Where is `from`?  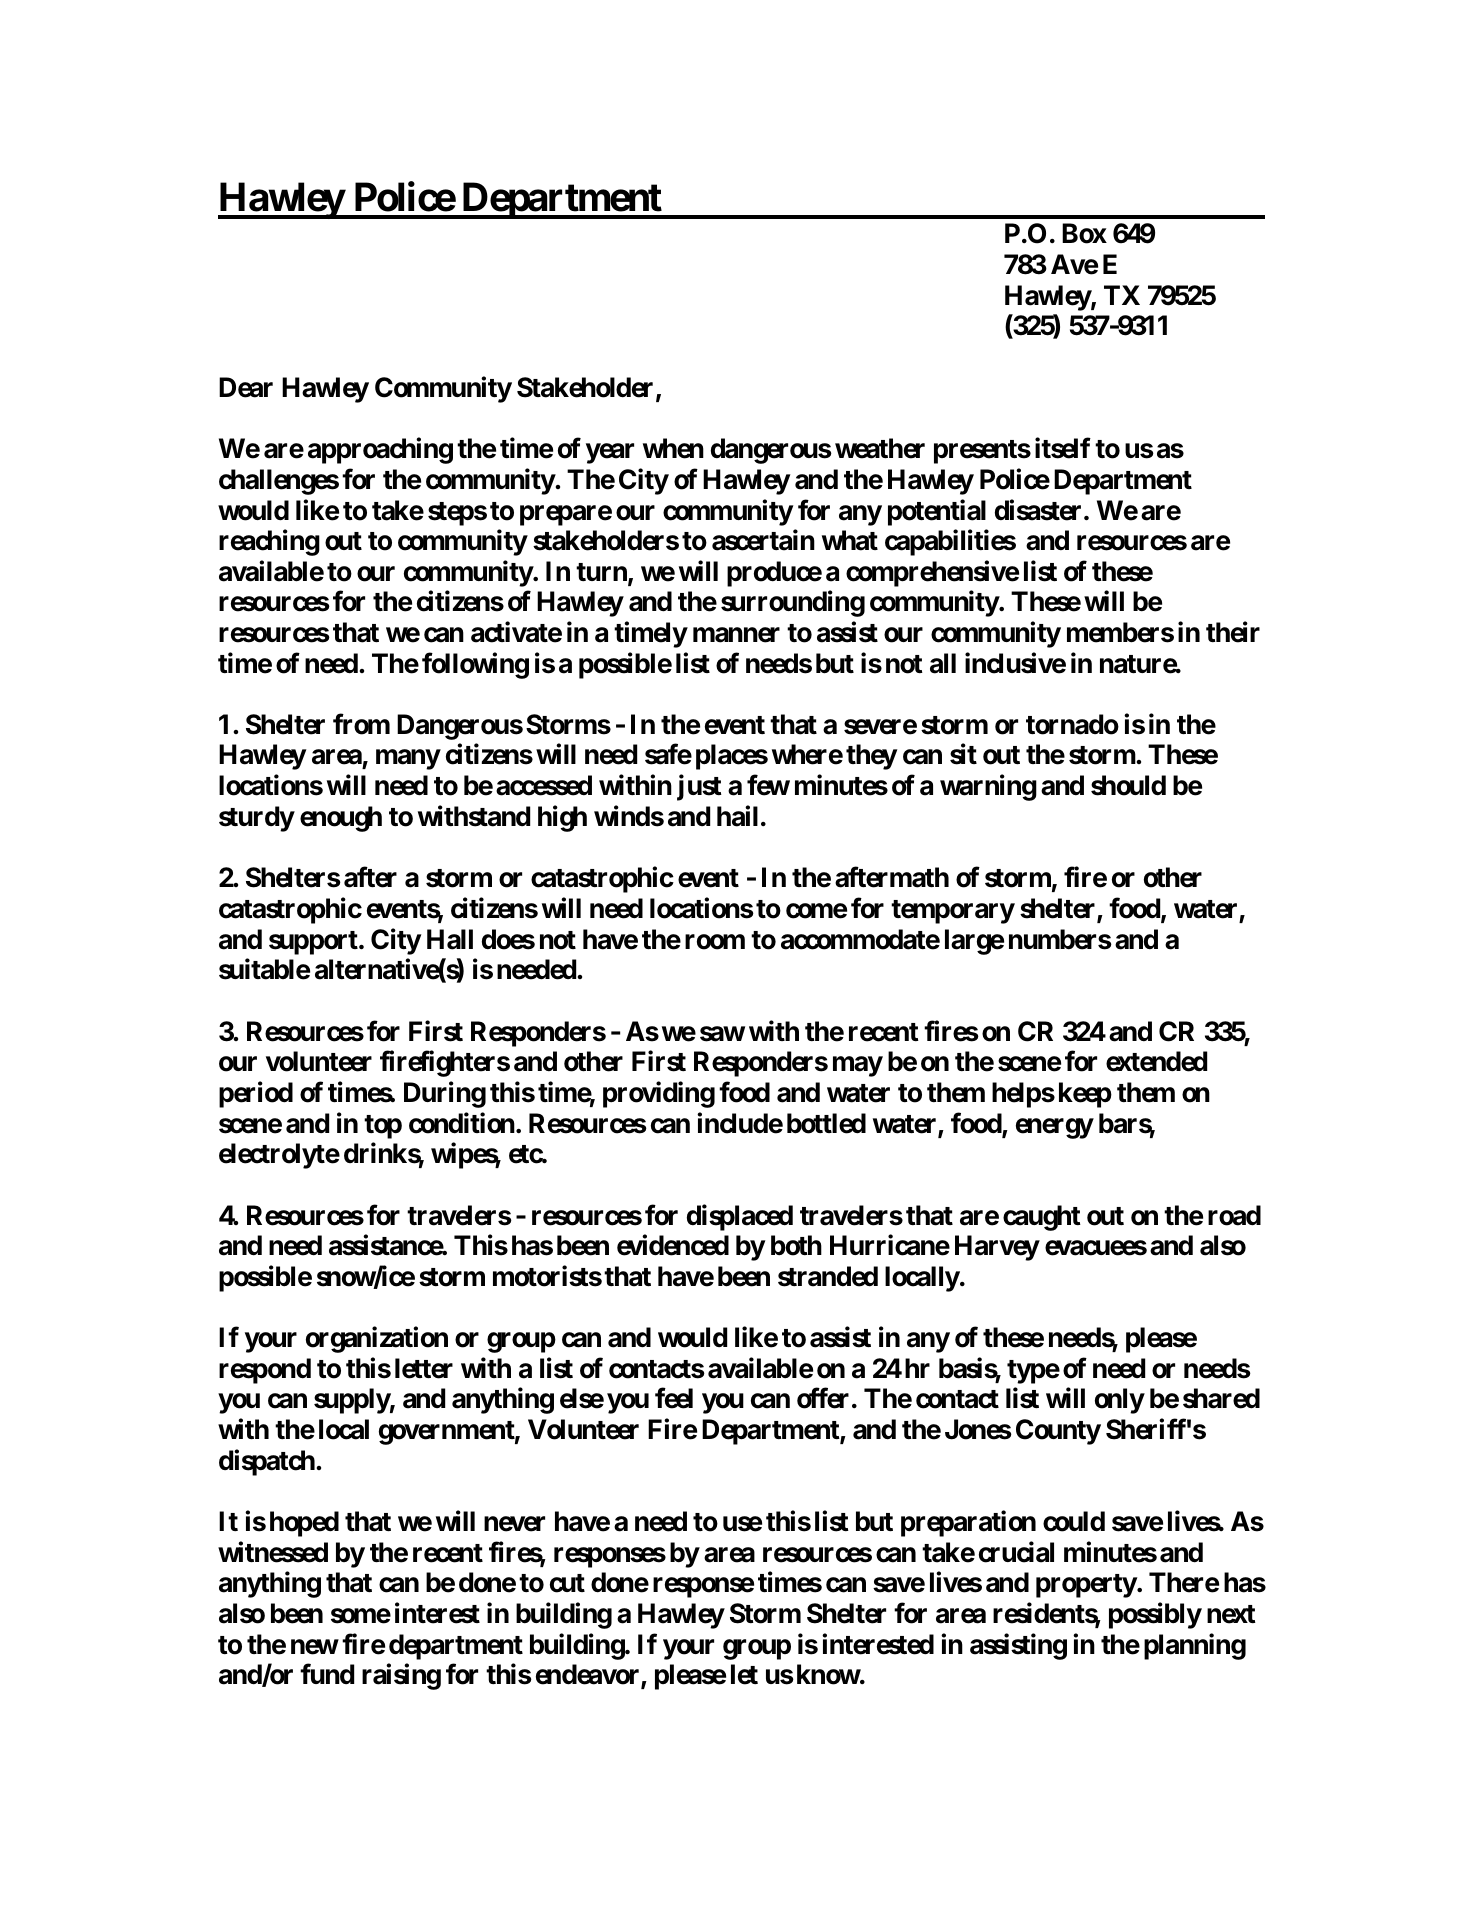
from is located at coordinates (361, 724).
